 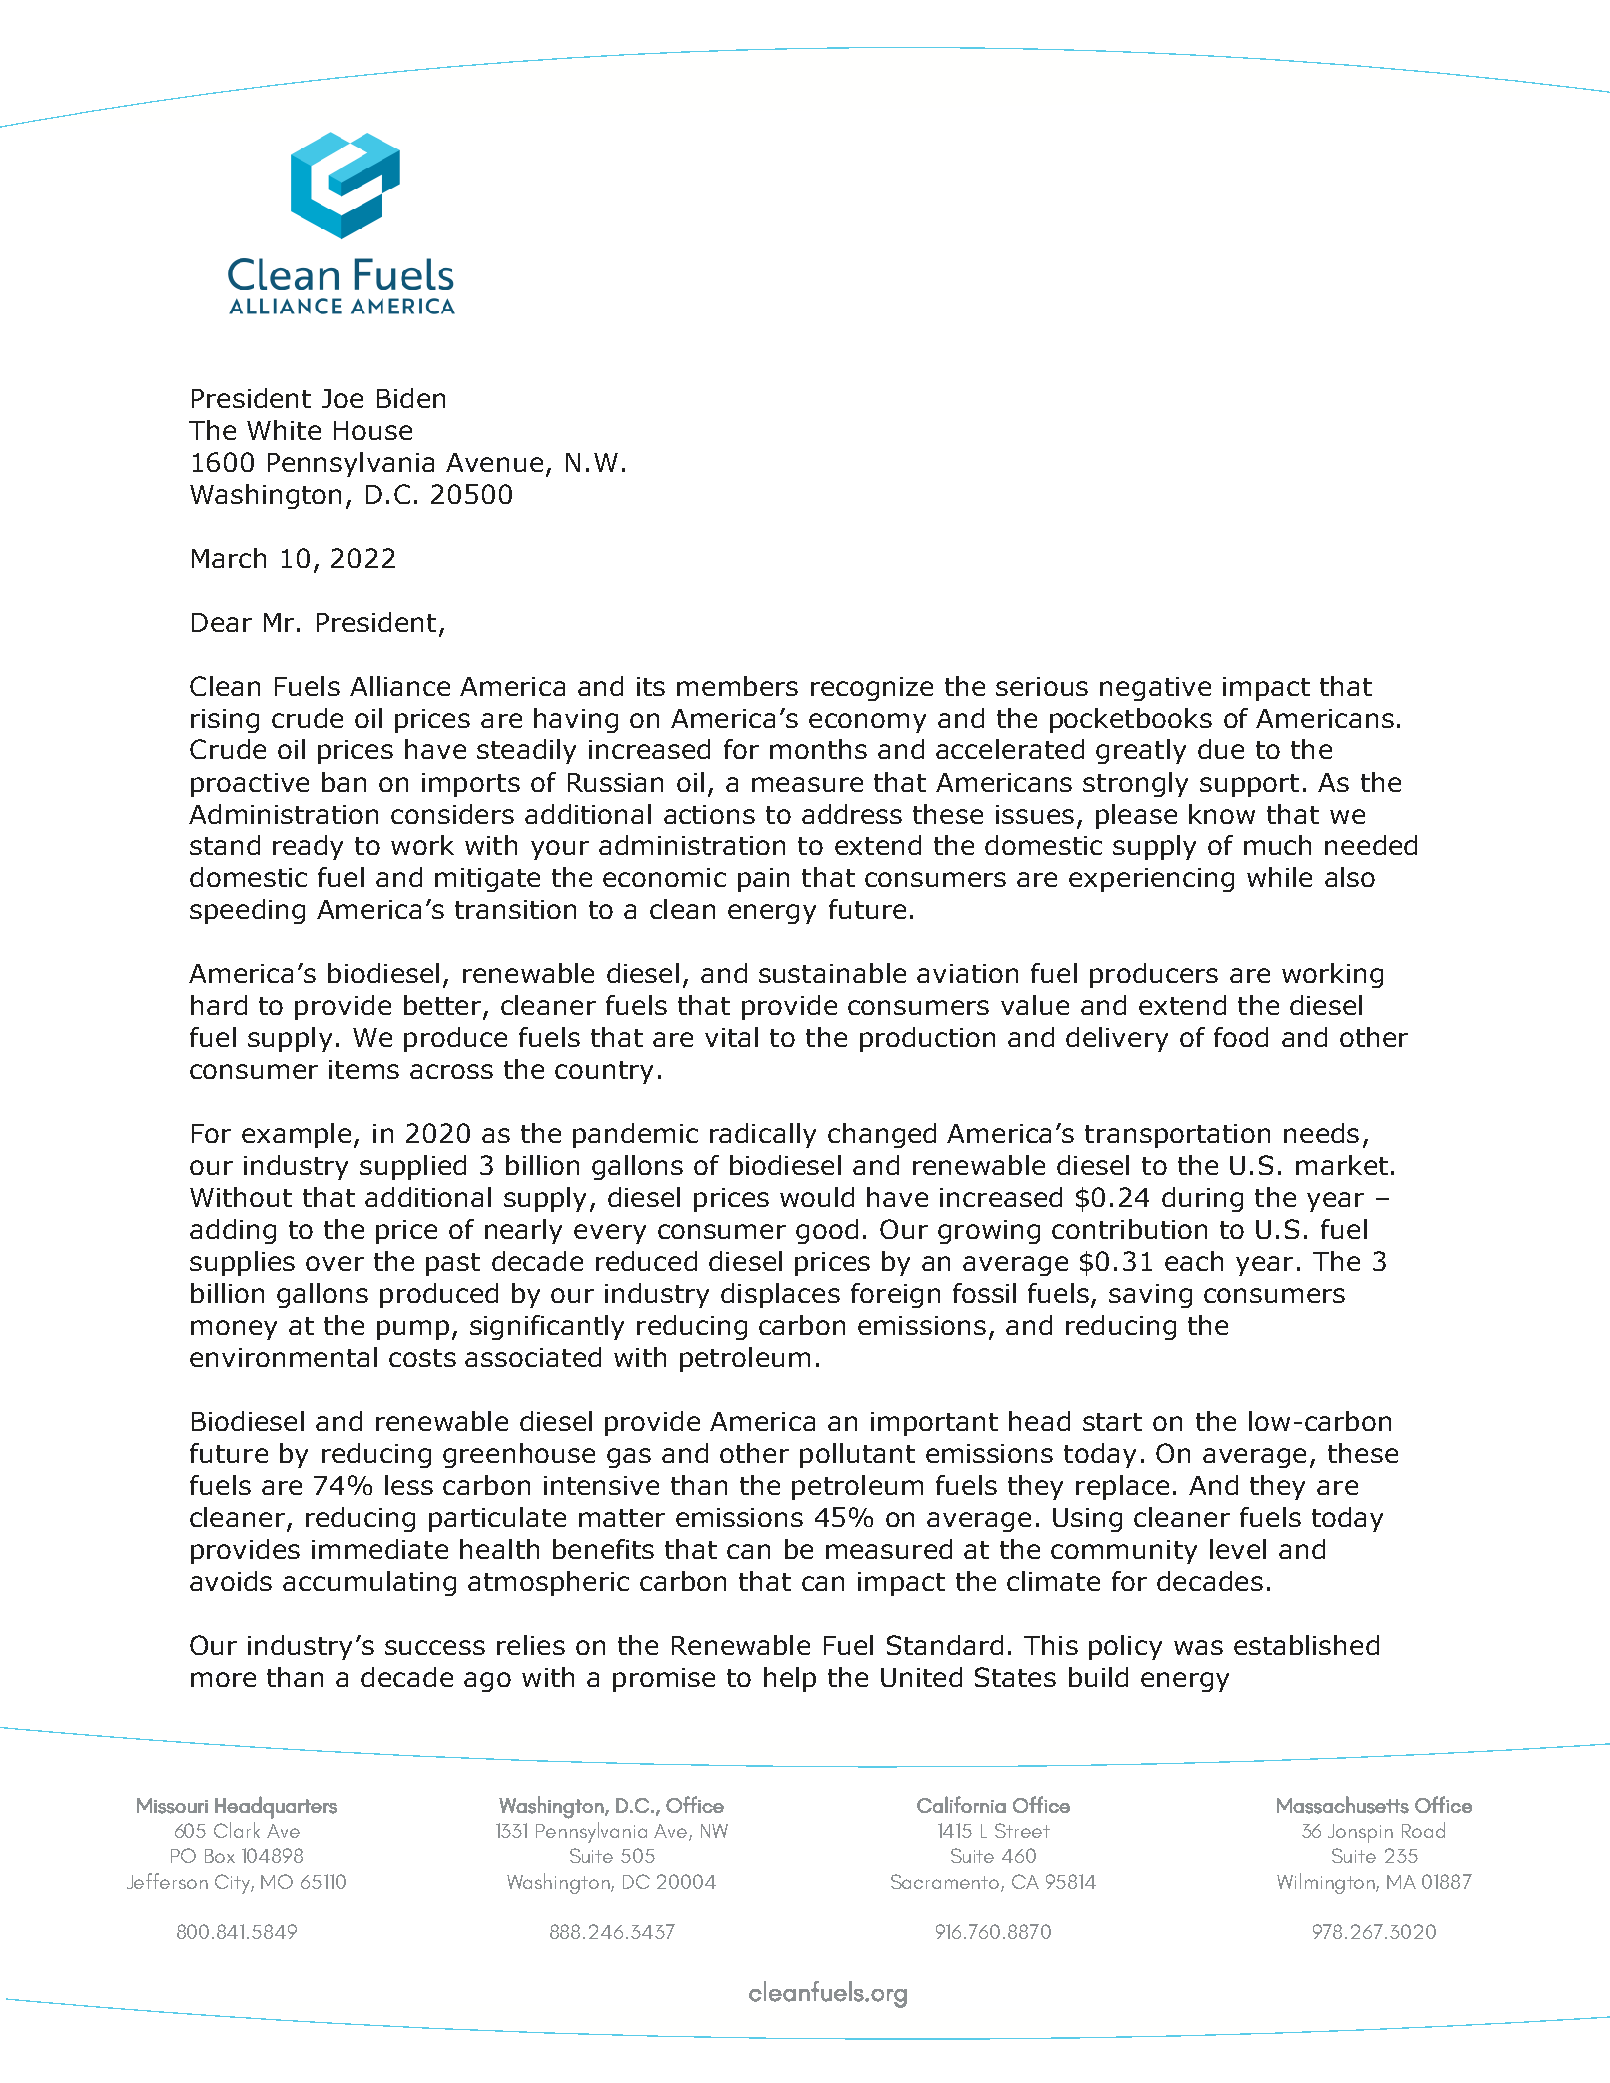 What do you see at coordinates (1241, 1037) in the screenshot?
I see `food` at bounding box center [1241, 1037].
